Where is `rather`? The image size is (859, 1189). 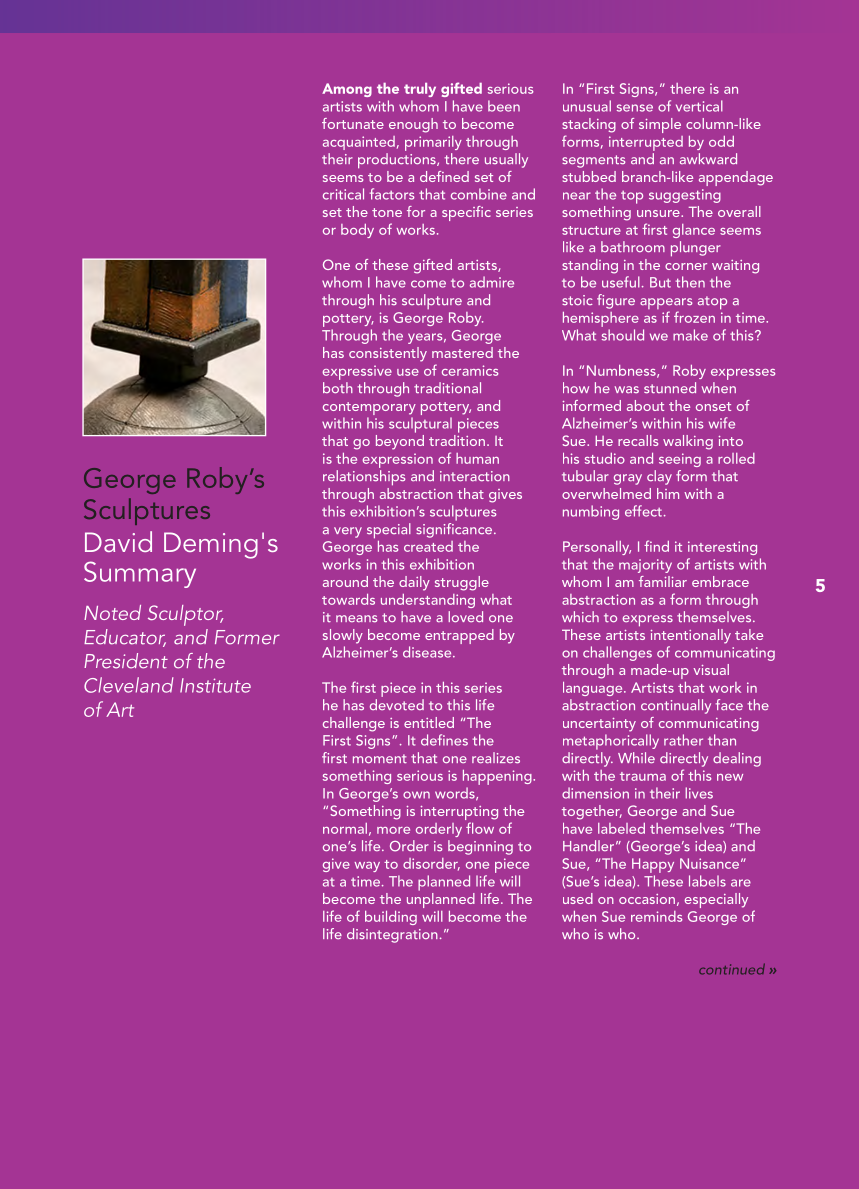 rather is located at coordinates (683, 740).
